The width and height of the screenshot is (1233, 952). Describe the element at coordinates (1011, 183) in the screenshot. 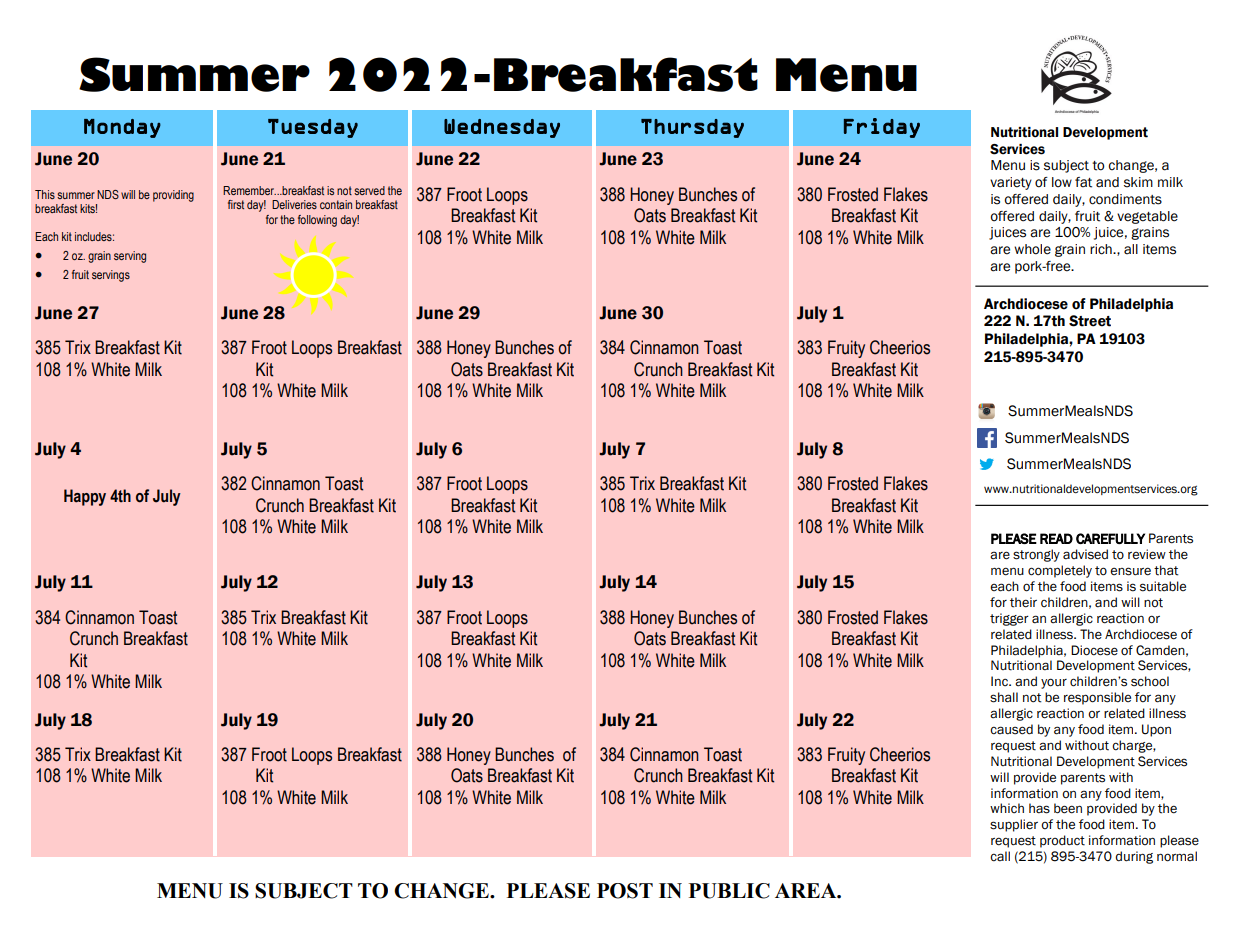

I see `variety` at that location.
